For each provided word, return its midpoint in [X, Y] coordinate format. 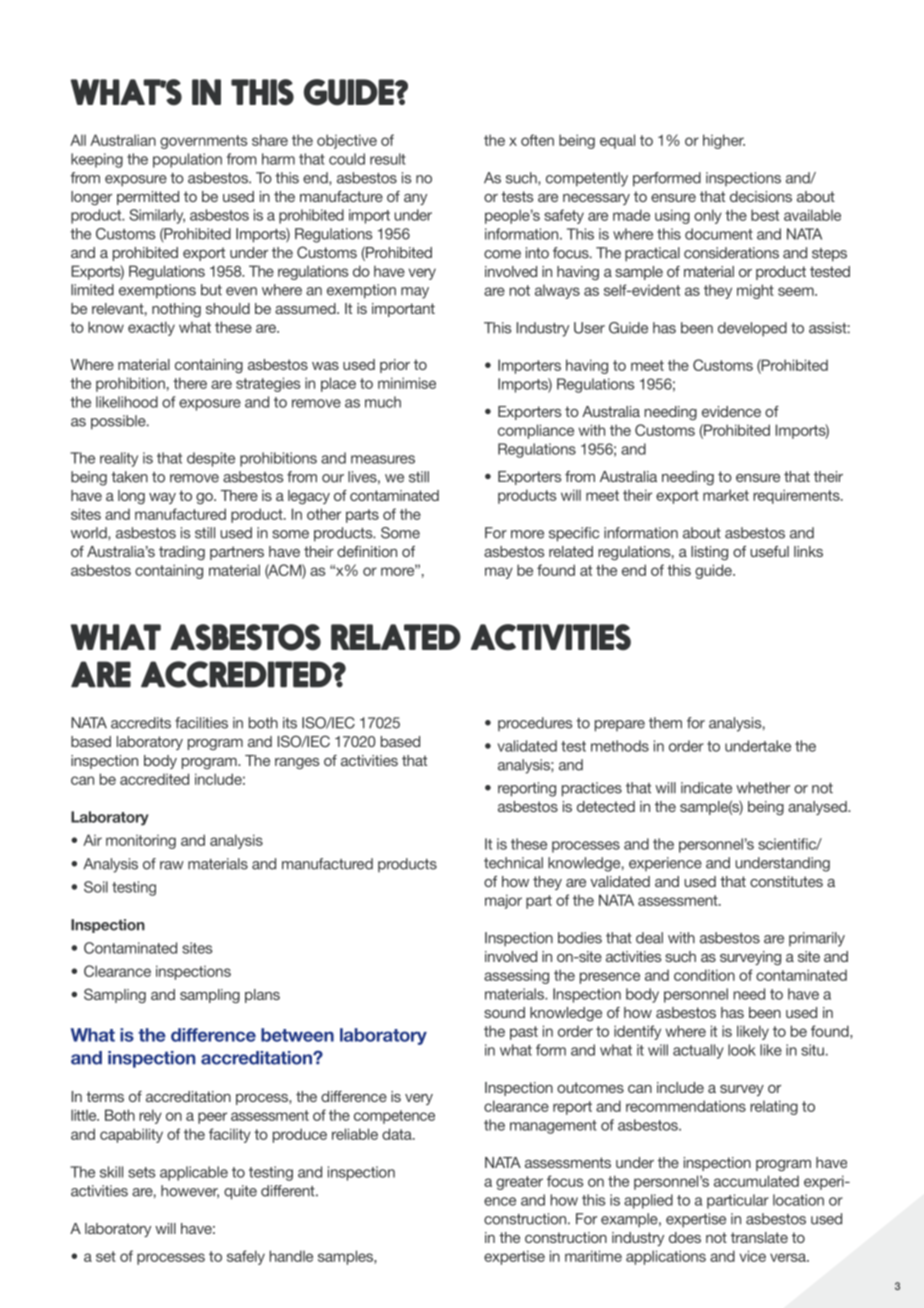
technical [513, 863]
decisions [761, 196]
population [187, 160]
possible [119, 422]
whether [763, 788]
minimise [407, 383]
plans [262, 996]
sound [504, 1012]
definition [367, 551]
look [742, 1050]
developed [752, 329]
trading [182, 553]
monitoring [141, 842]
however [190, 1192]
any [415, 199]
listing [709, 553]
